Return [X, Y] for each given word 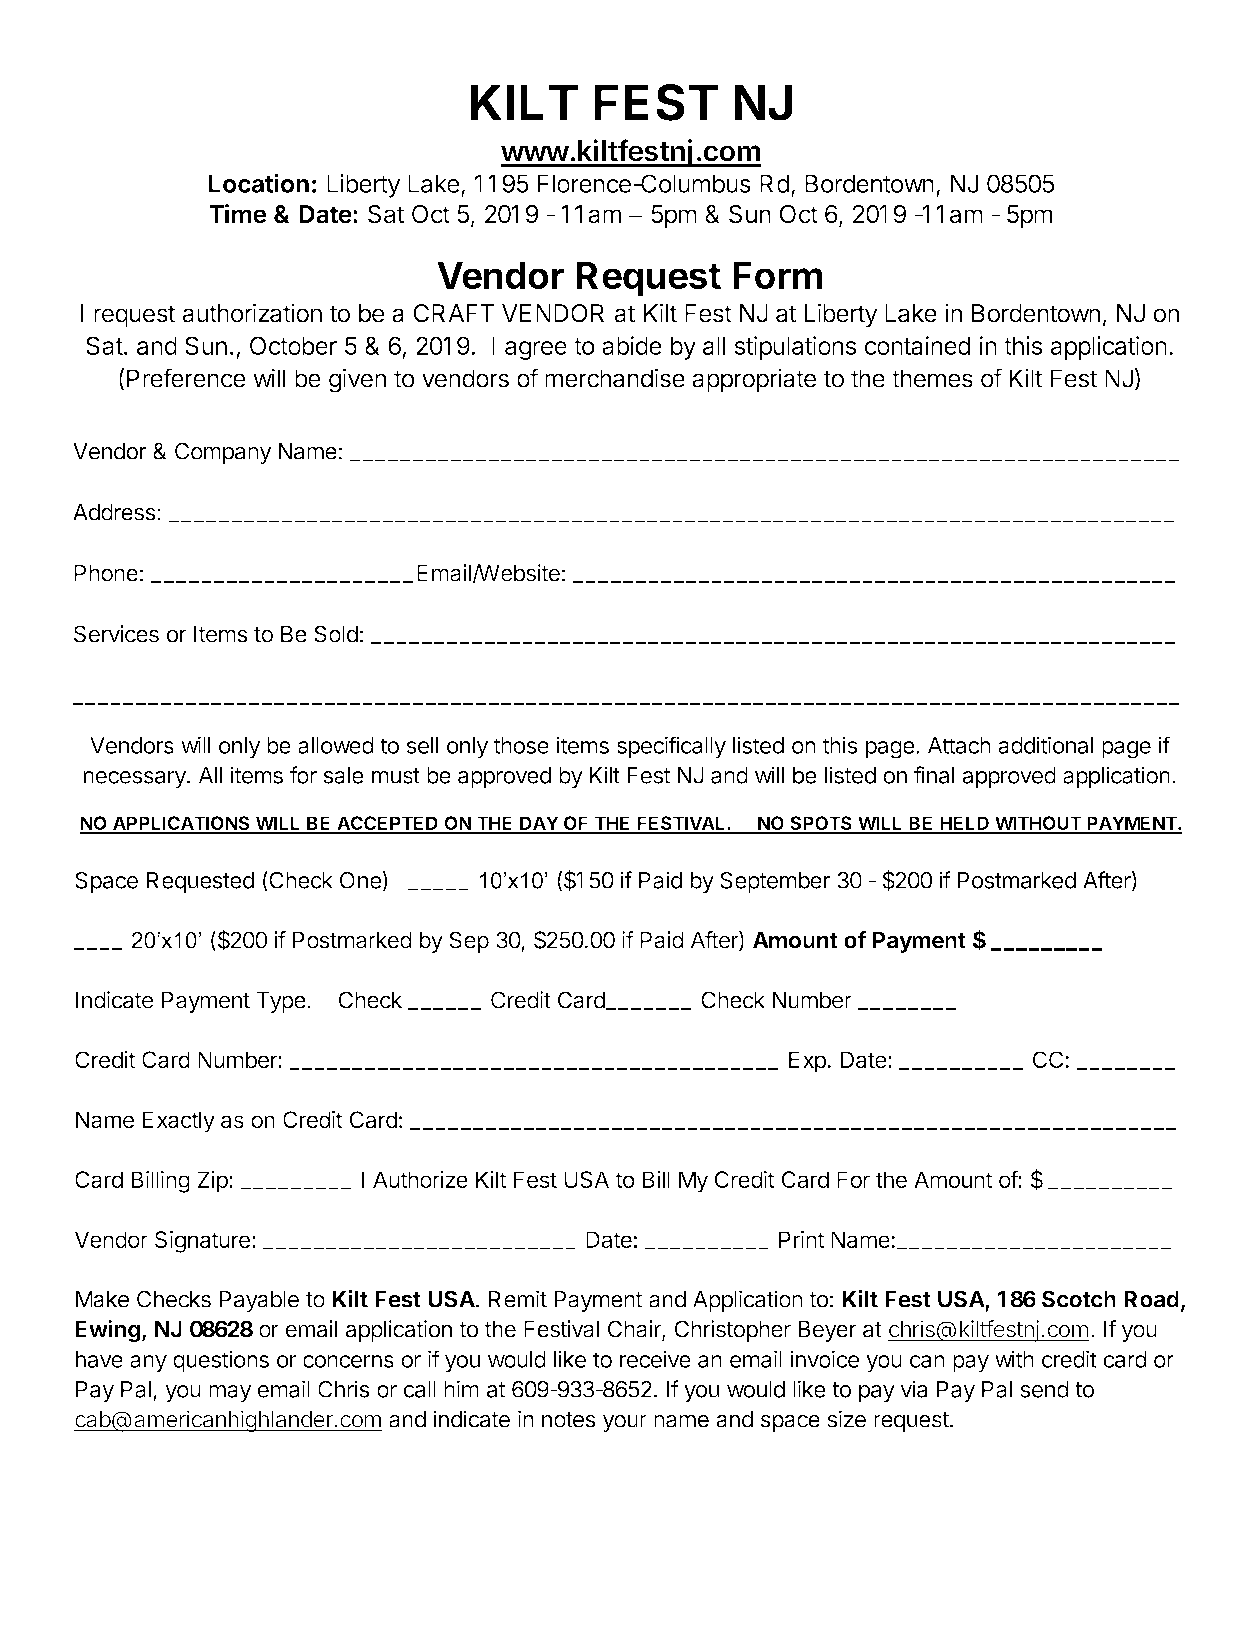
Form [778, 275]
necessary [135, 779]
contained [917, 345]
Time [238, 214]
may [230, 1393]
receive [655, 1359]
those [521, 745]
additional [1045, 745]
